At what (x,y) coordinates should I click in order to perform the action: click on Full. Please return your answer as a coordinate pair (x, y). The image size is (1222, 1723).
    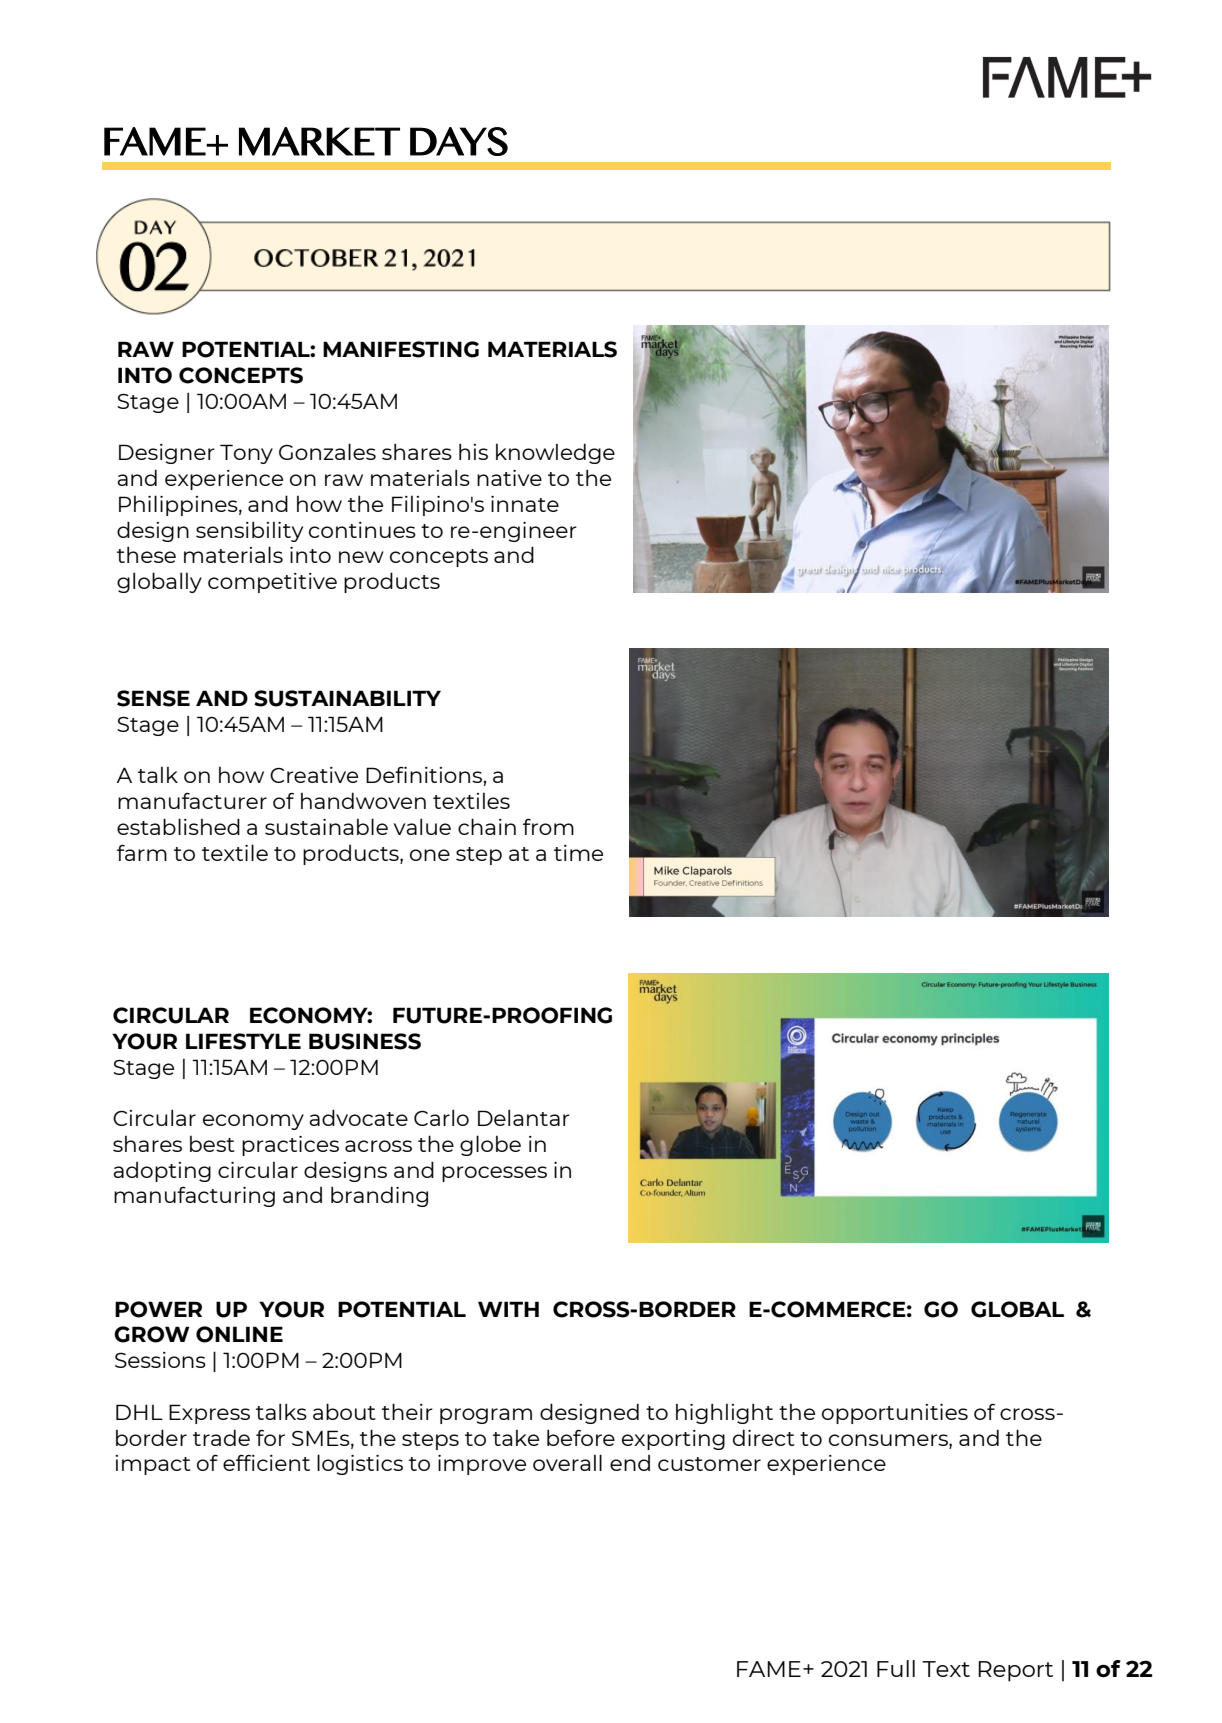
    Looking at the image, I should click on (896, 1668).
